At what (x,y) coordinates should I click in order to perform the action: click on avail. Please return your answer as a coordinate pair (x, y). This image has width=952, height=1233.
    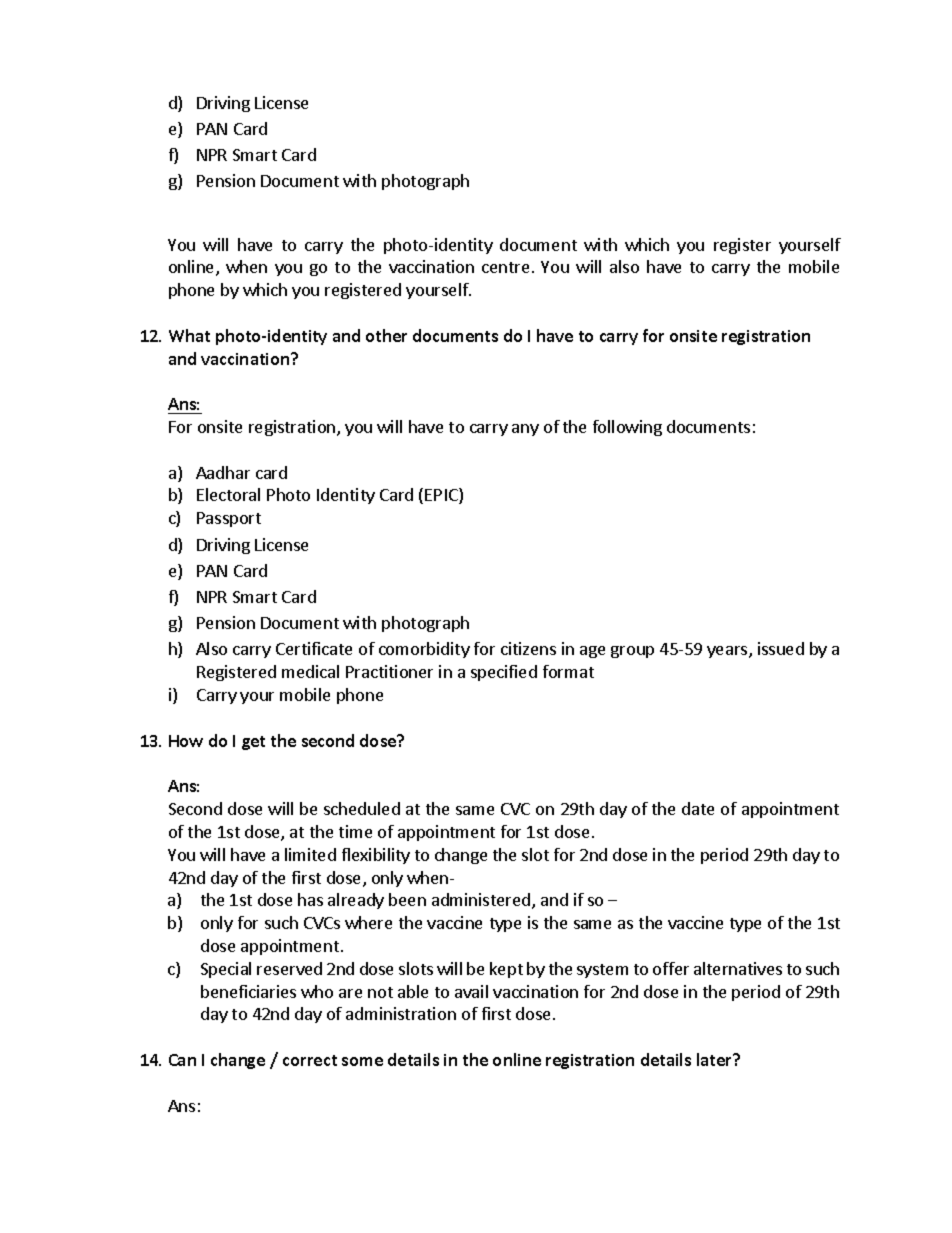
    Looking at the image, I should click on (471, 991).
